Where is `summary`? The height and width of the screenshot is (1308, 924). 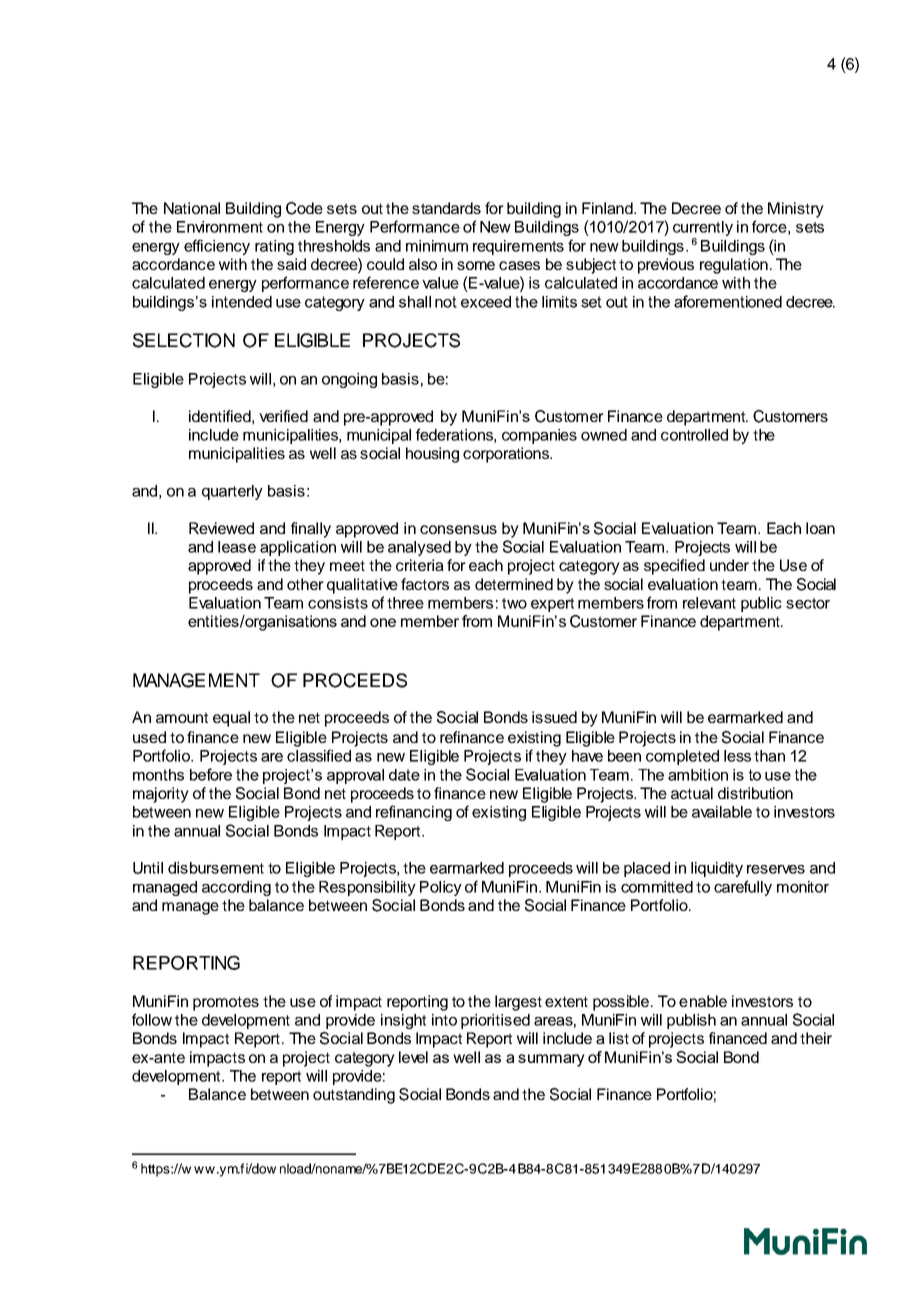
summary is located at coordinates (551, 1060).
